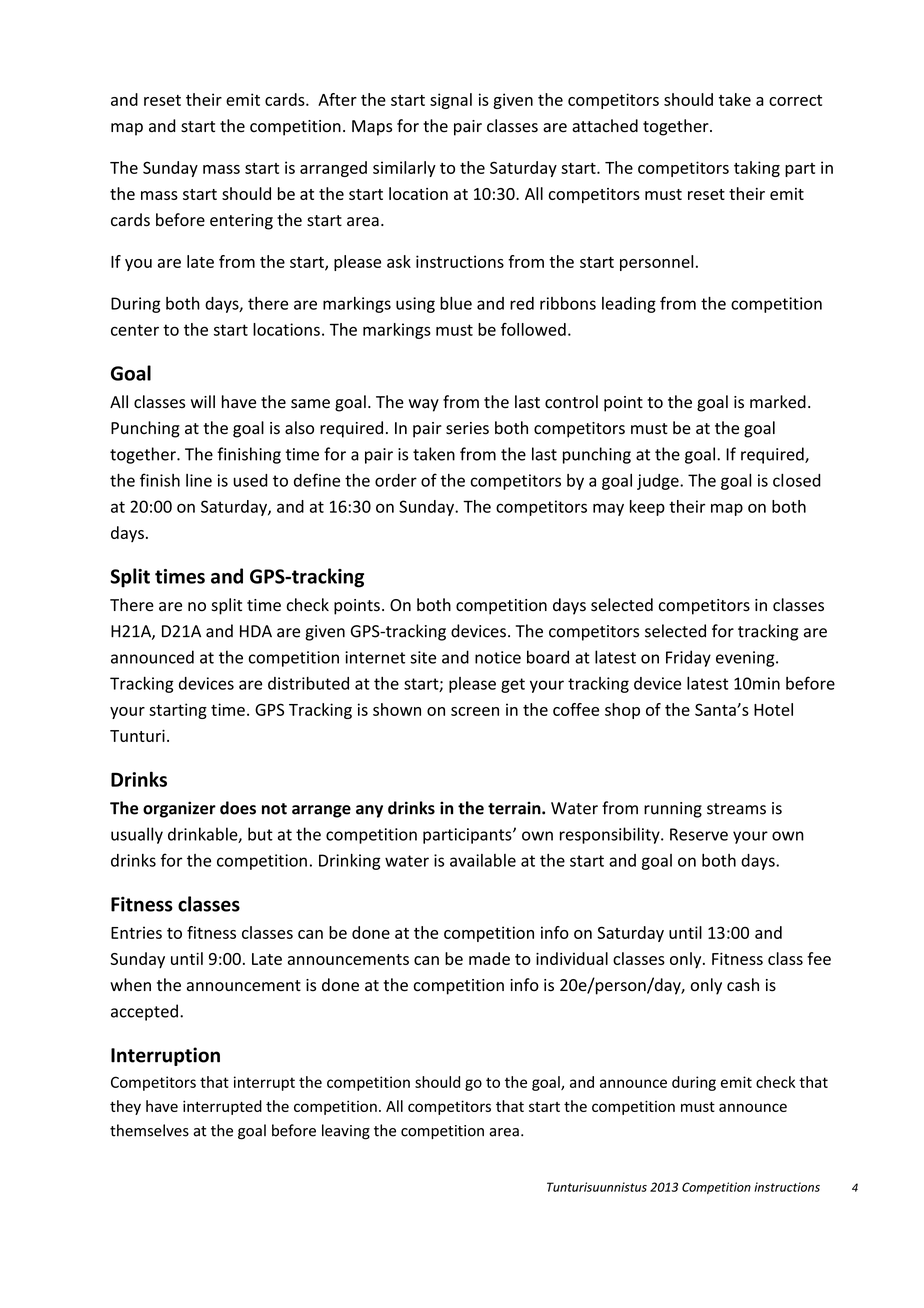  Describe the element at coordinates (179, 809) in the screenshot. I see `organizer` at that location.
